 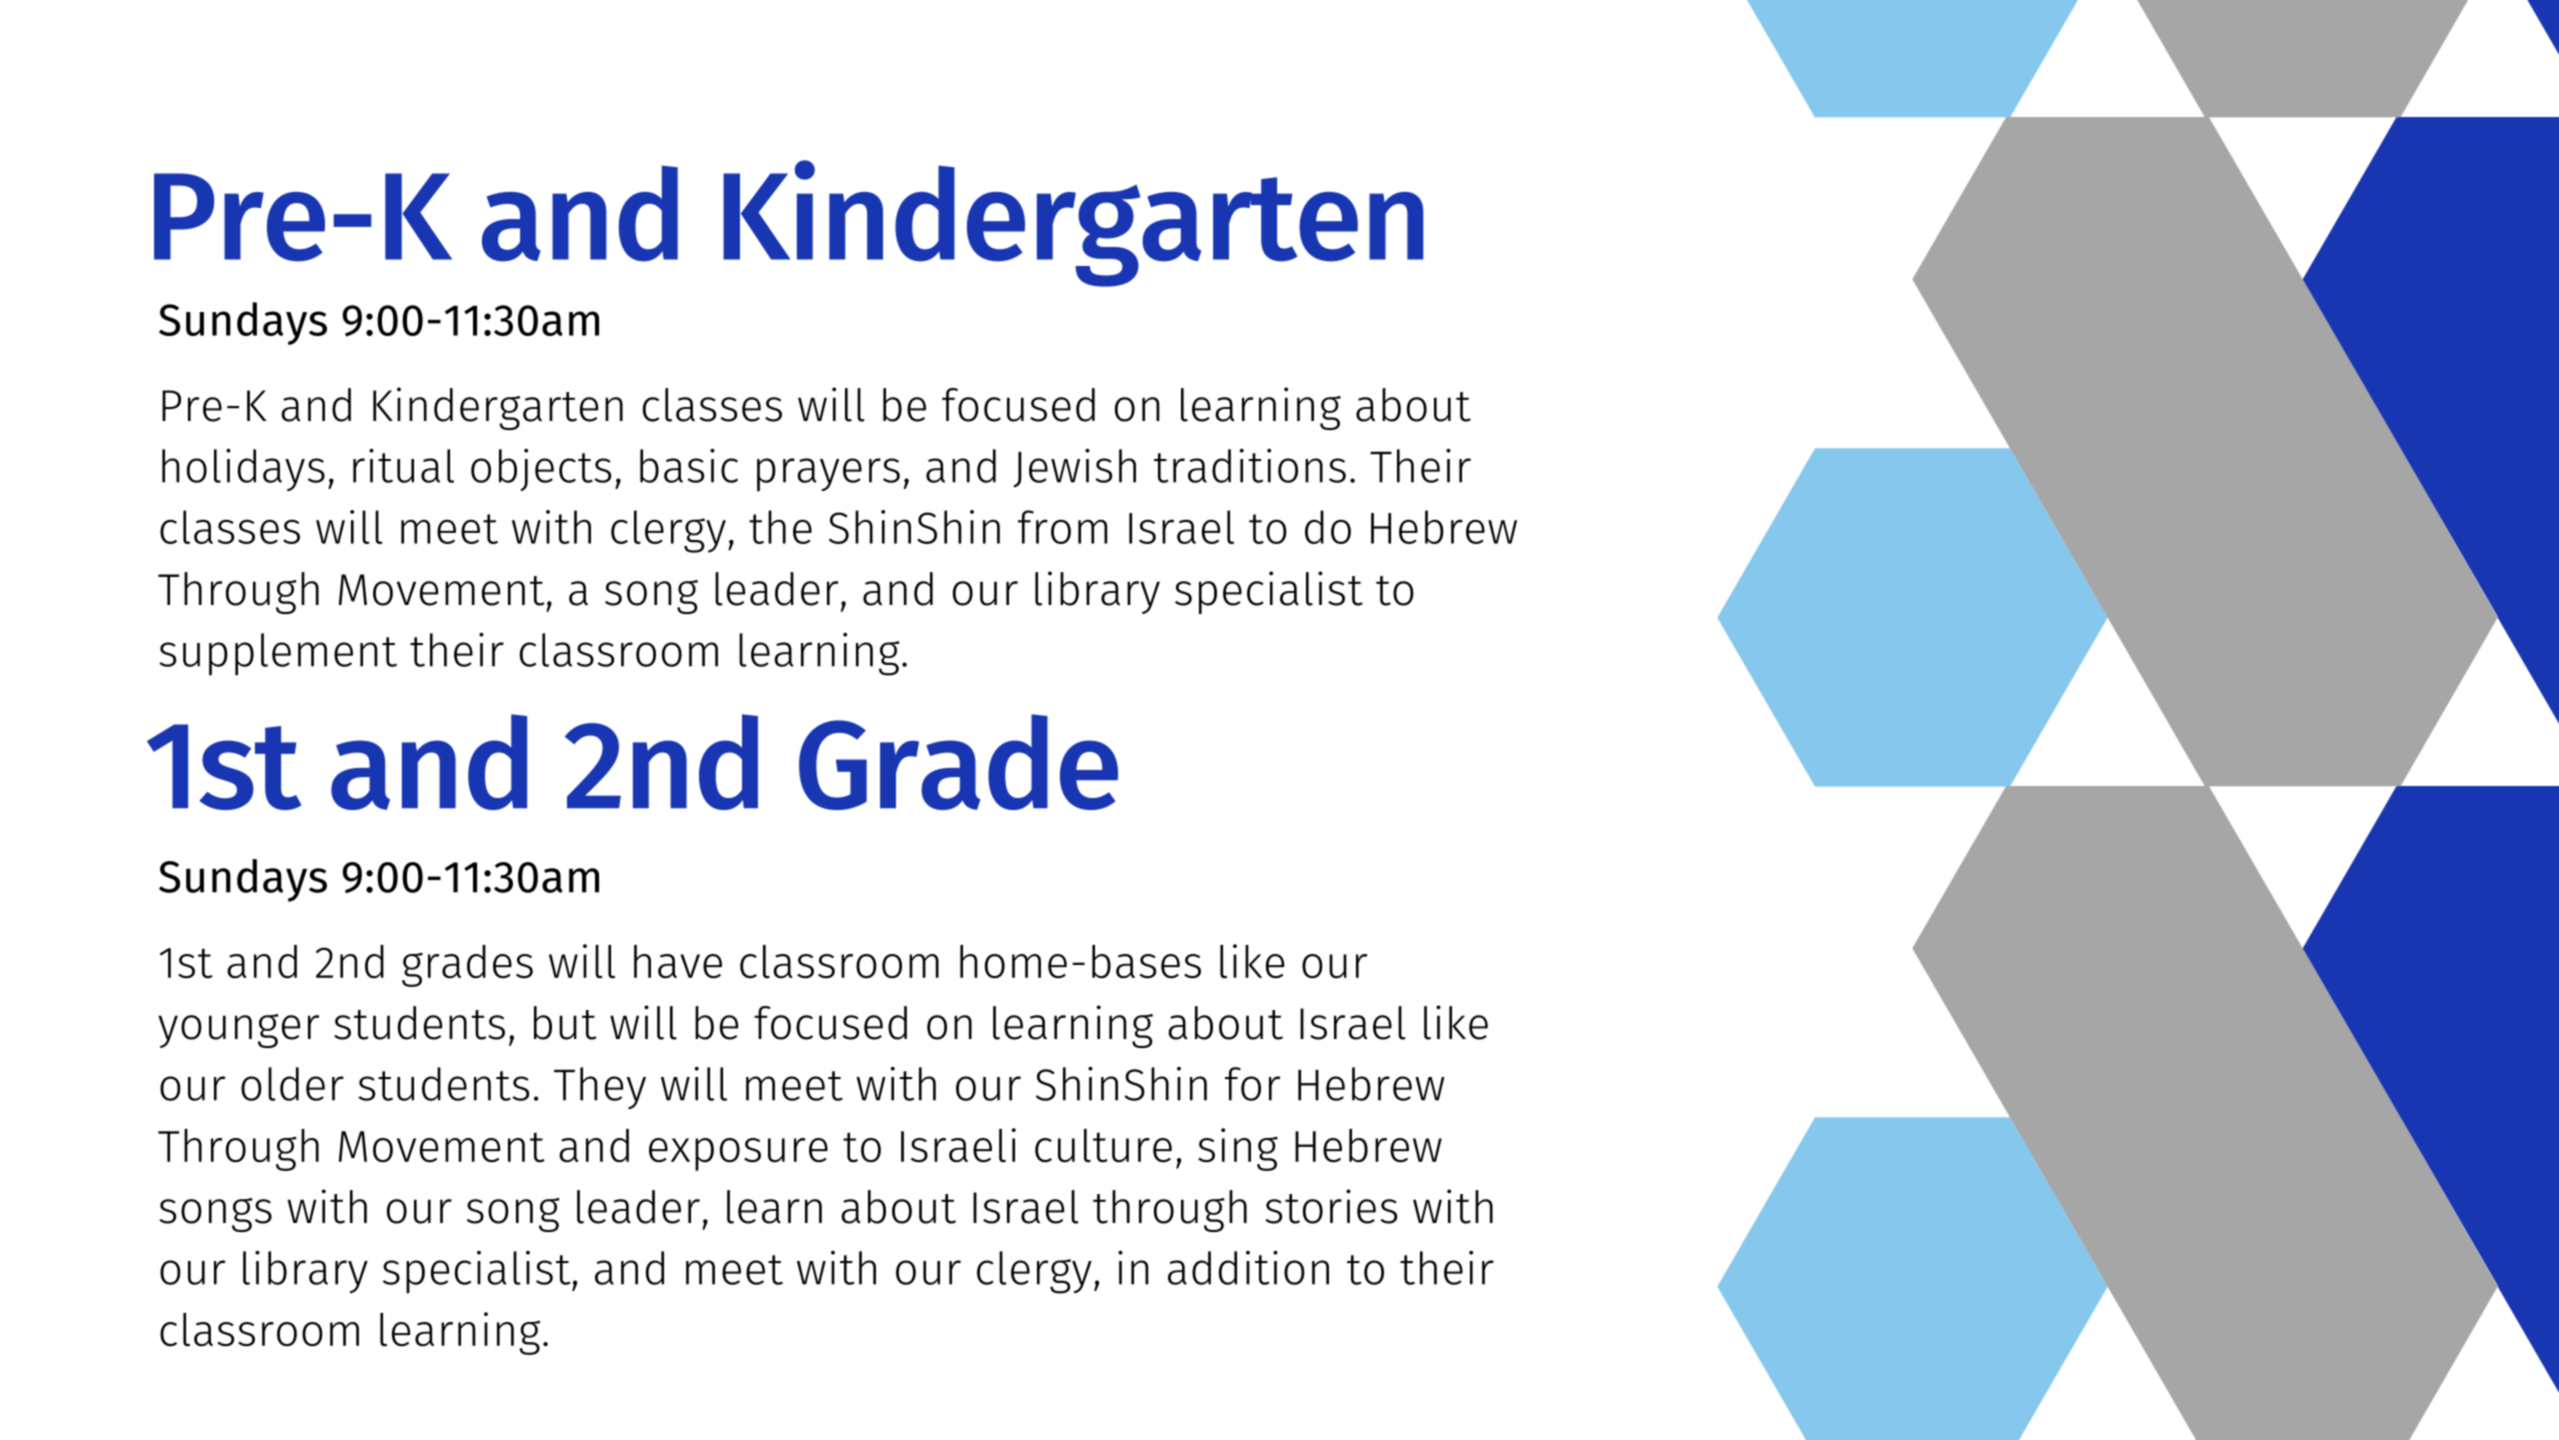 I want to click on but, so click(x=565, y=1023).
